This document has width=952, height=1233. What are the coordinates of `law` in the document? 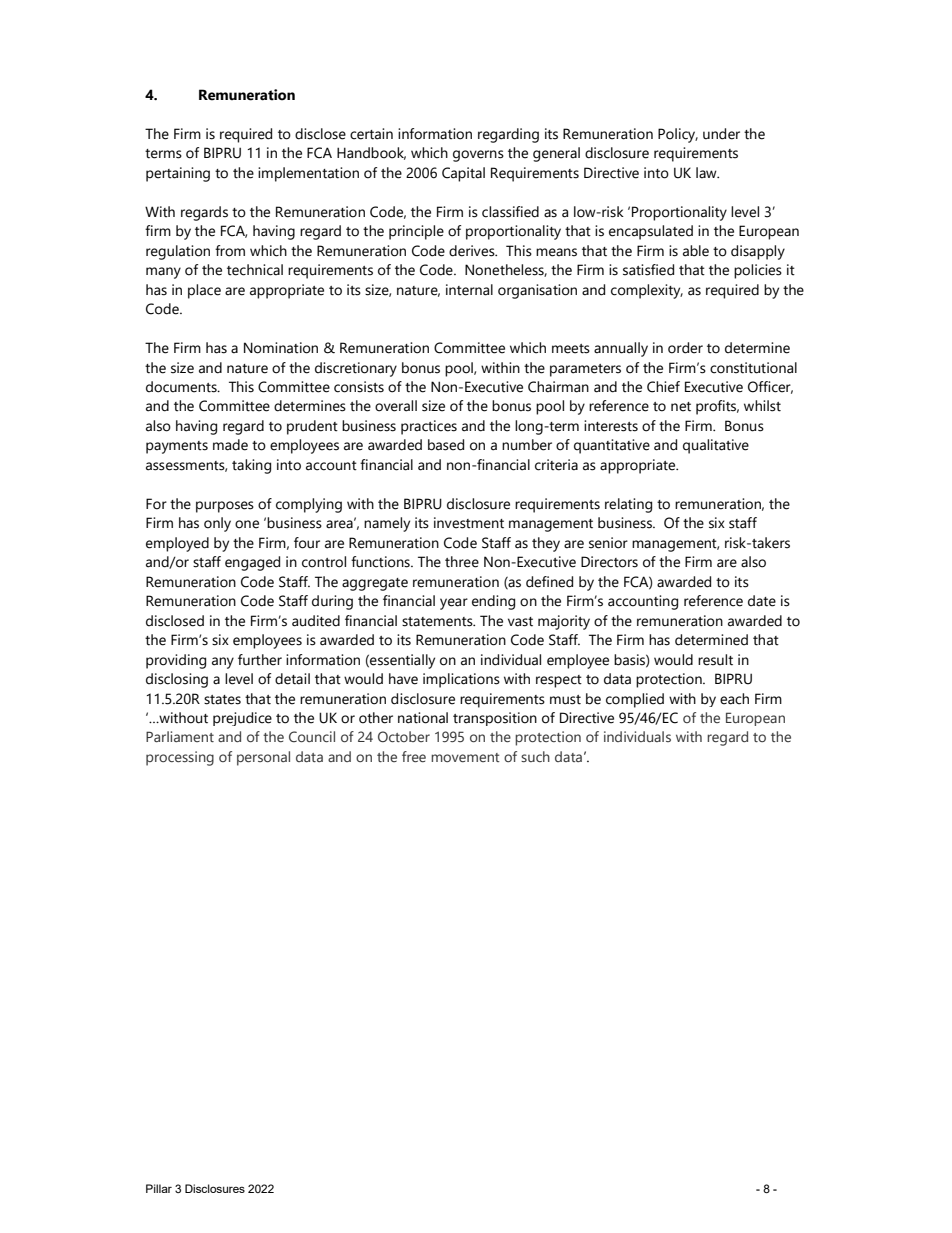 It's located at (707, 173).
